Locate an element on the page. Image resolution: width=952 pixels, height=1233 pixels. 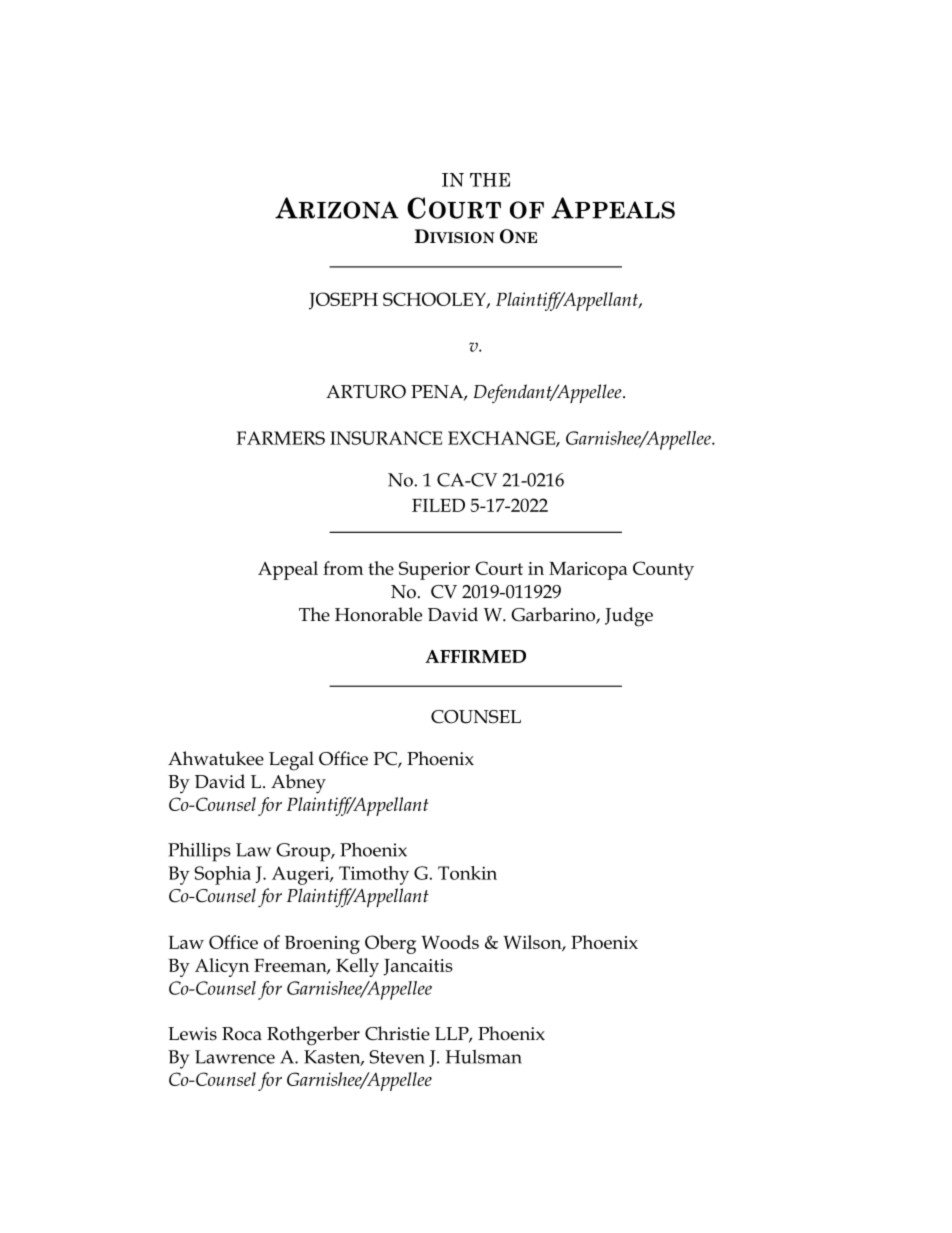
JOSEPH is located at coordinates (343, 301).
